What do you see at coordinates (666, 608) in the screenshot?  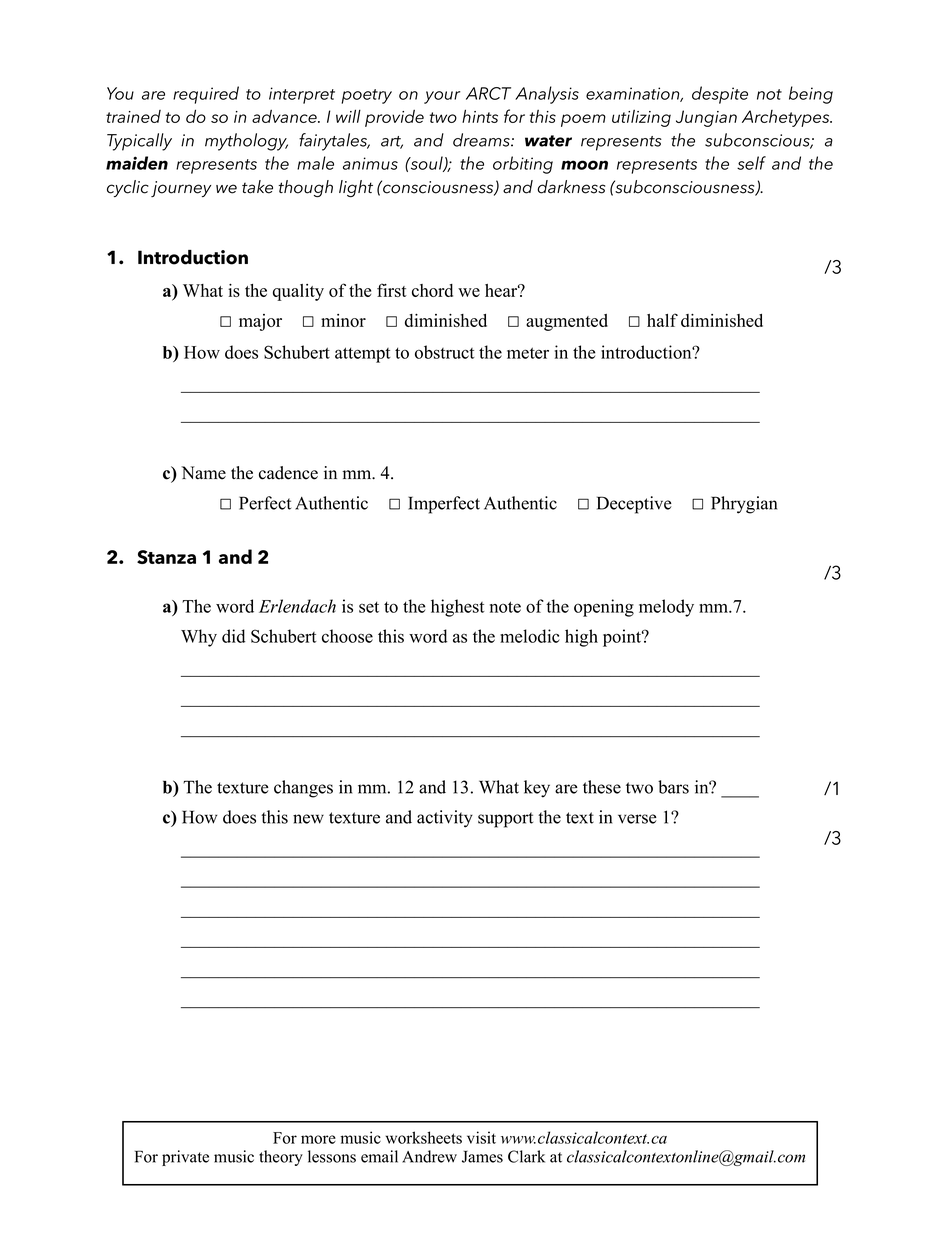 I see `melody` at bounding box center [666, 608].
